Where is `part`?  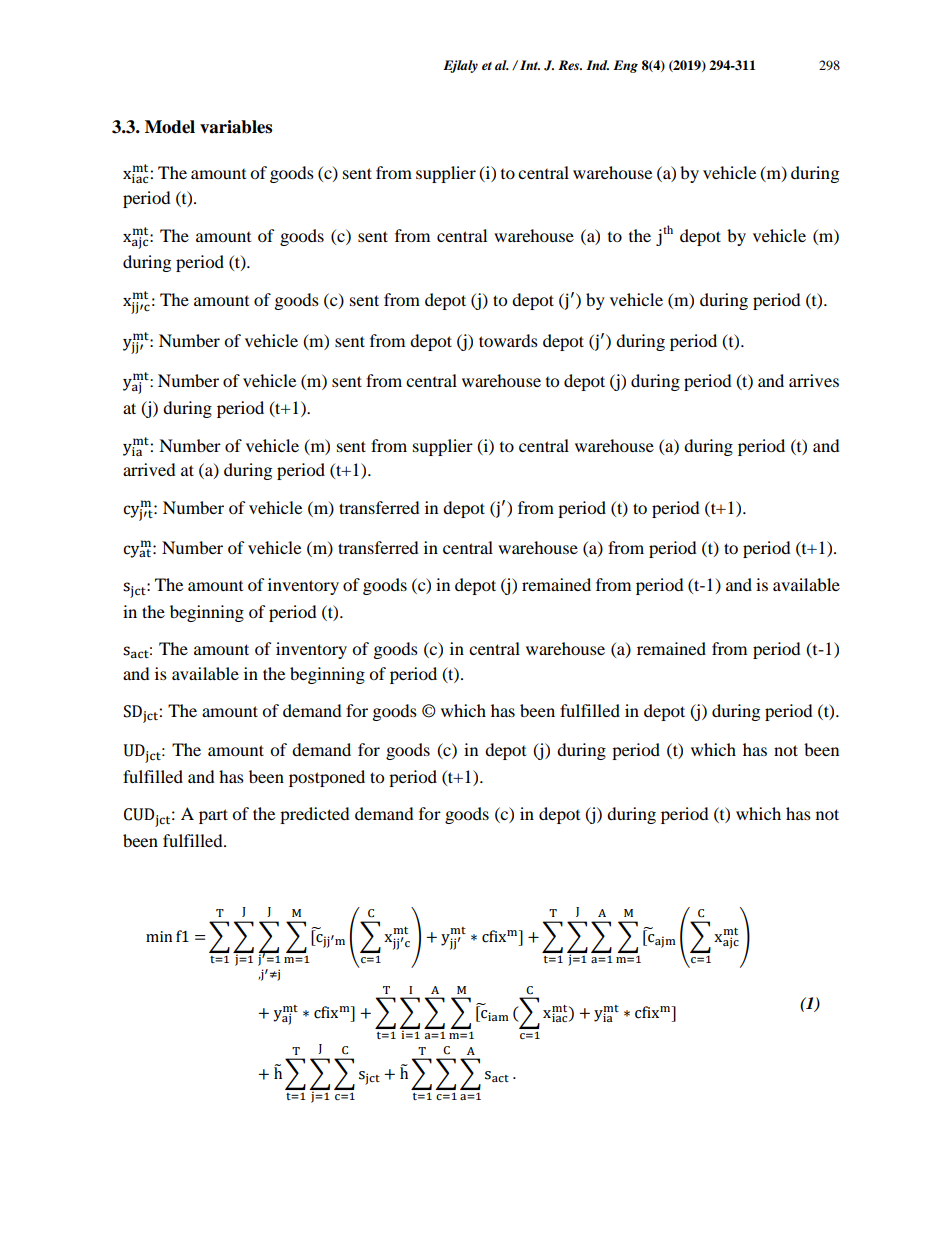 part is located at coordinates (213, 816).
